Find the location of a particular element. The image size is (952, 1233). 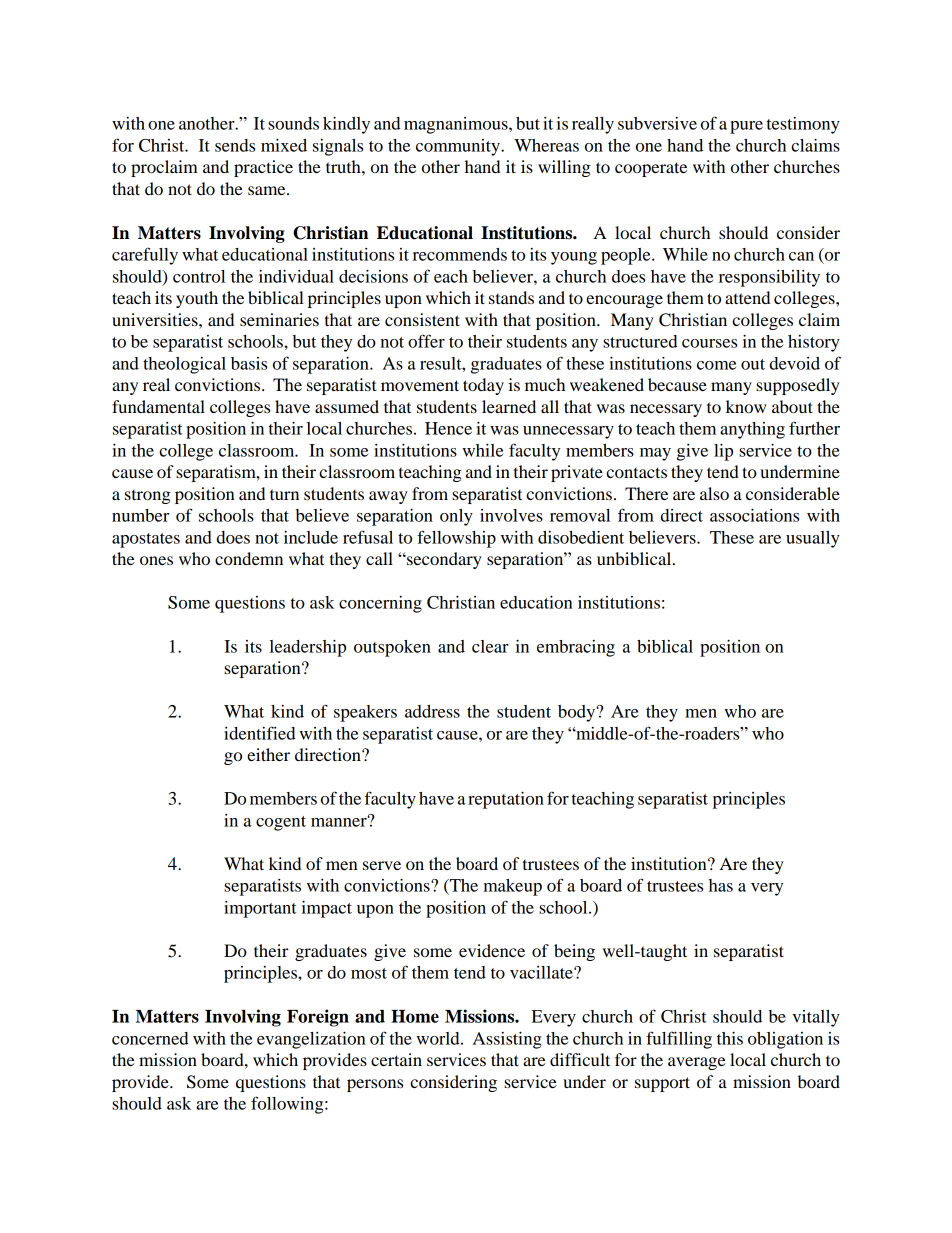

community is located at coordinates (459, 147).
